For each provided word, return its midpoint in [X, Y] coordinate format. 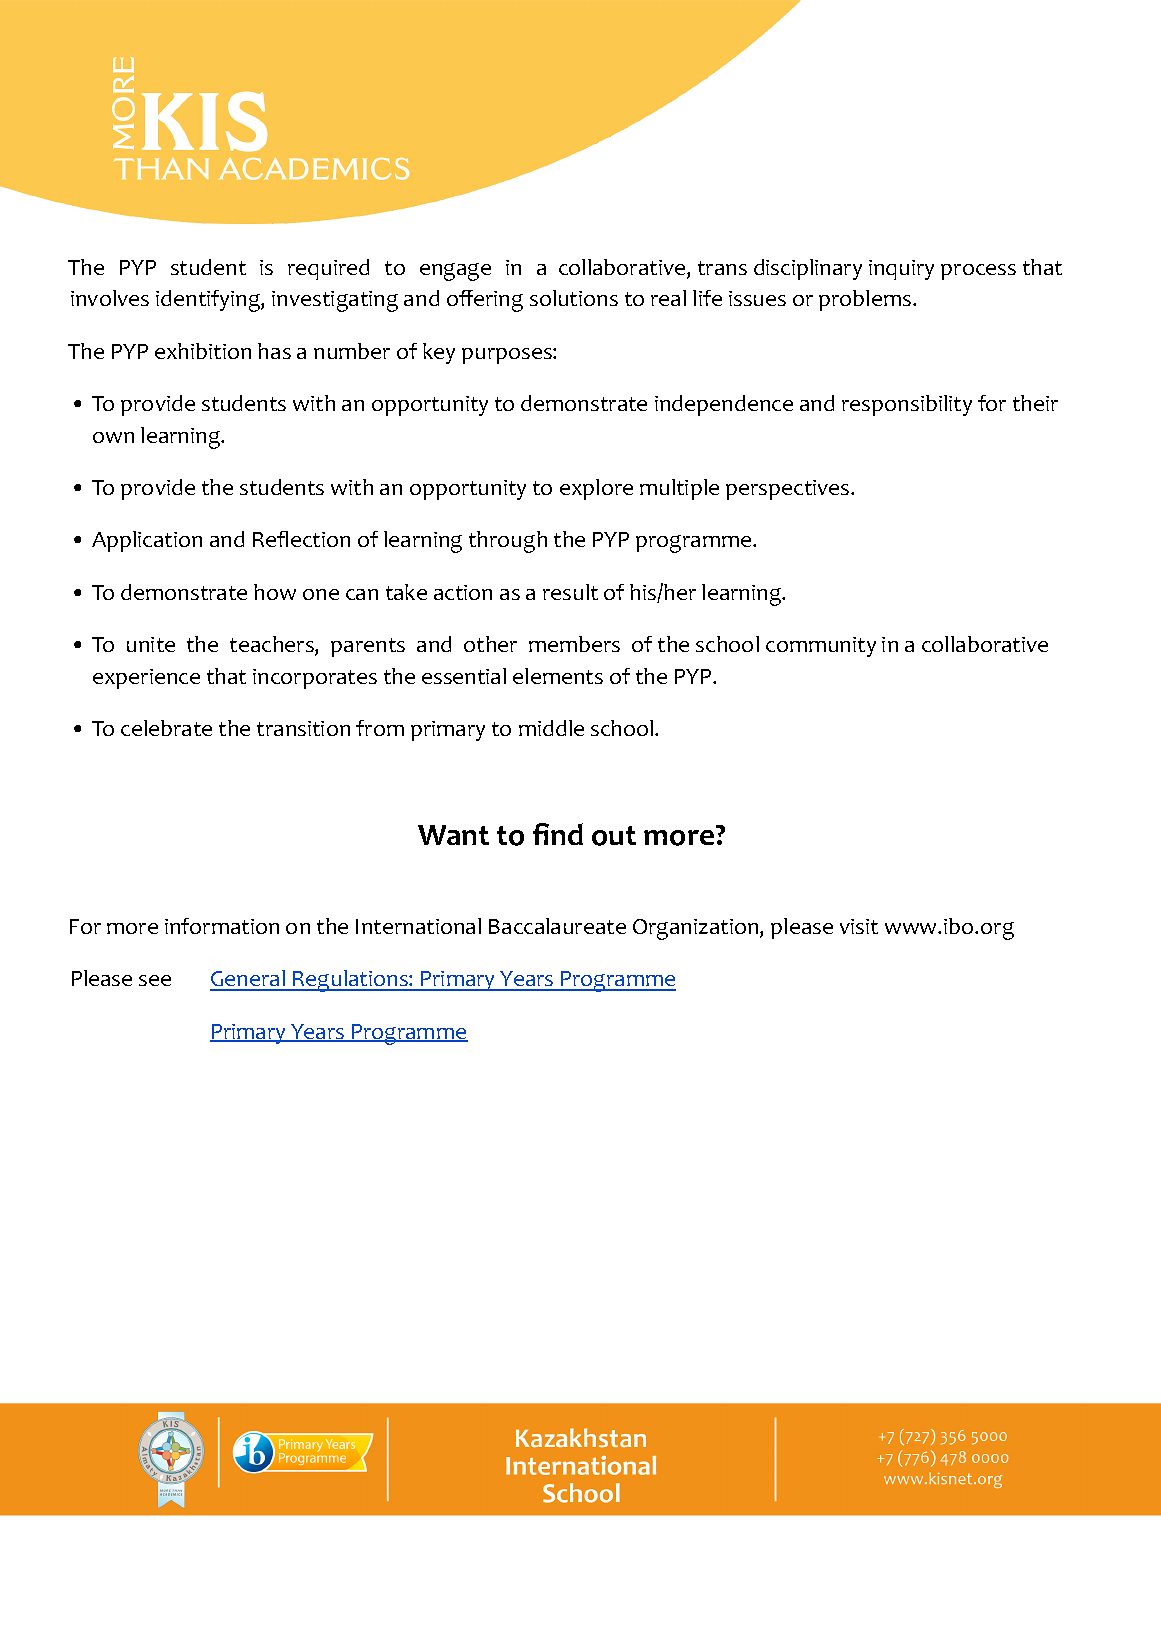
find [558, 834]
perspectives [789, 490]
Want [453, 835]
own [113, 437]
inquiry [901, 270]
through [508, 542]
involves [110, 298]
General [248, 980]
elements [558, 676]
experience [146, 679]
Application [147, 541]
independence [724, 405]
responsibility [907, 405]
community [821, 647]
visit [859, 926]
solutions [574, 298]
